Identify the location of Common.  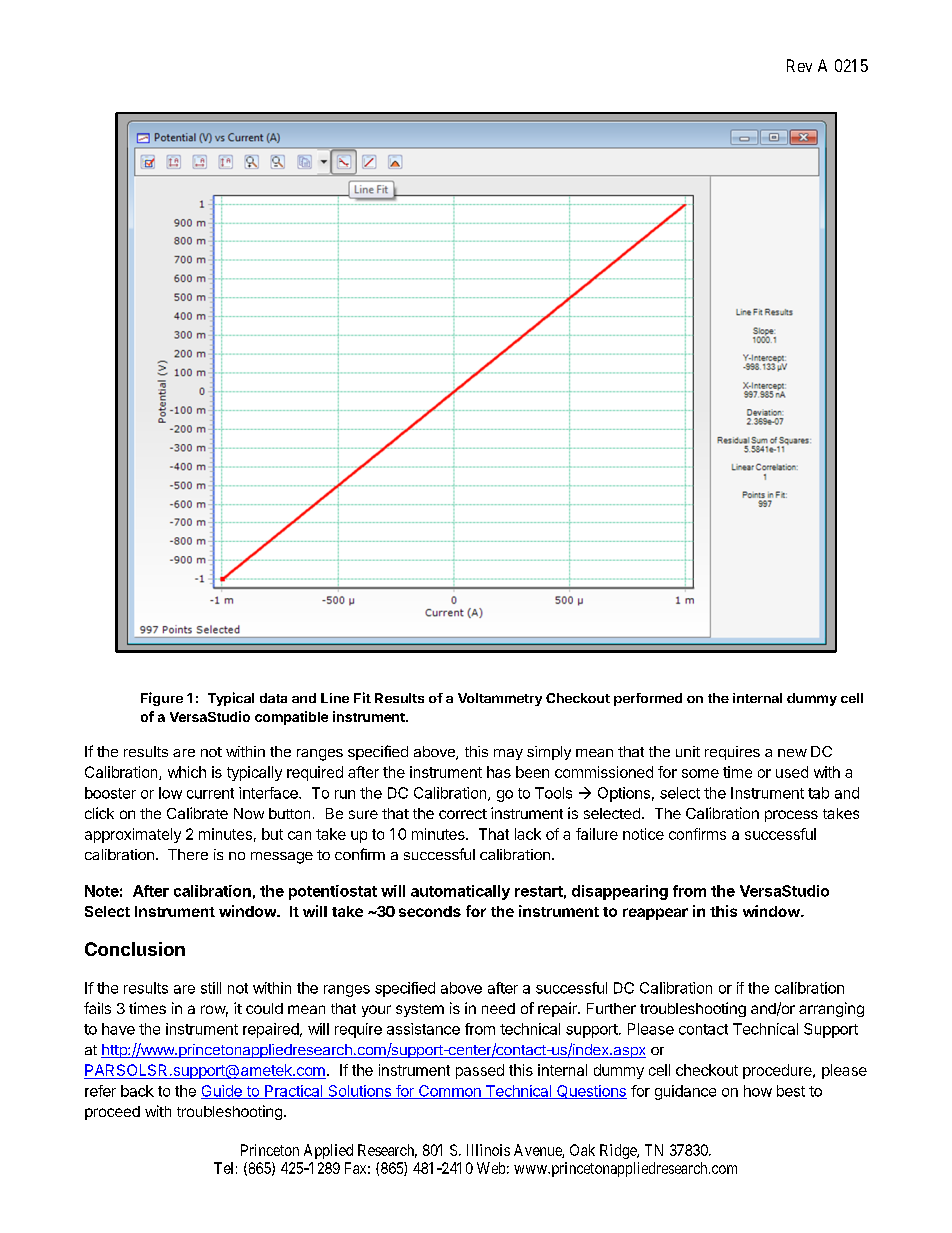
(449, 1092).
